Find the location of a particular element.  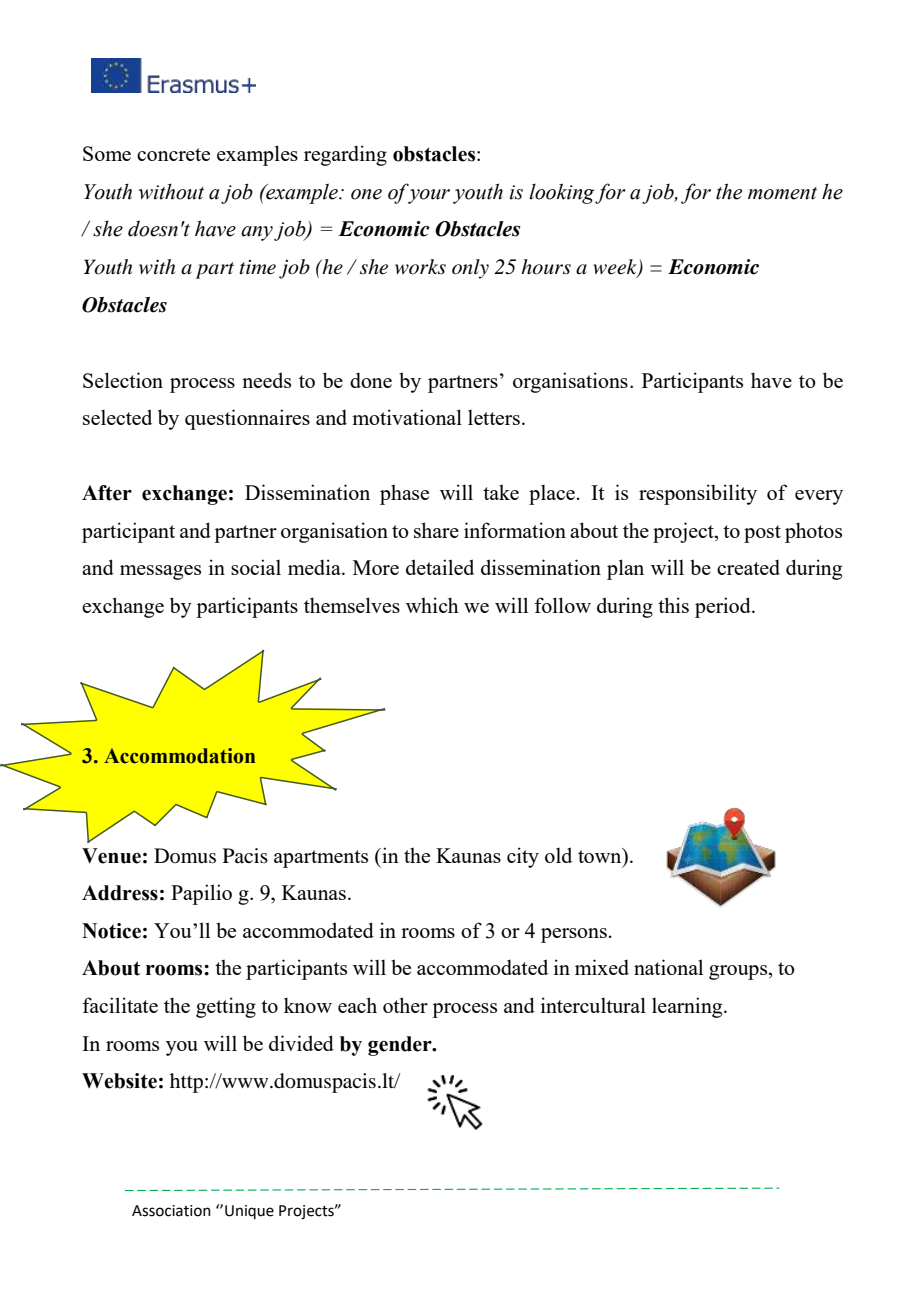

concrete is located at coordinates (173, 154).
